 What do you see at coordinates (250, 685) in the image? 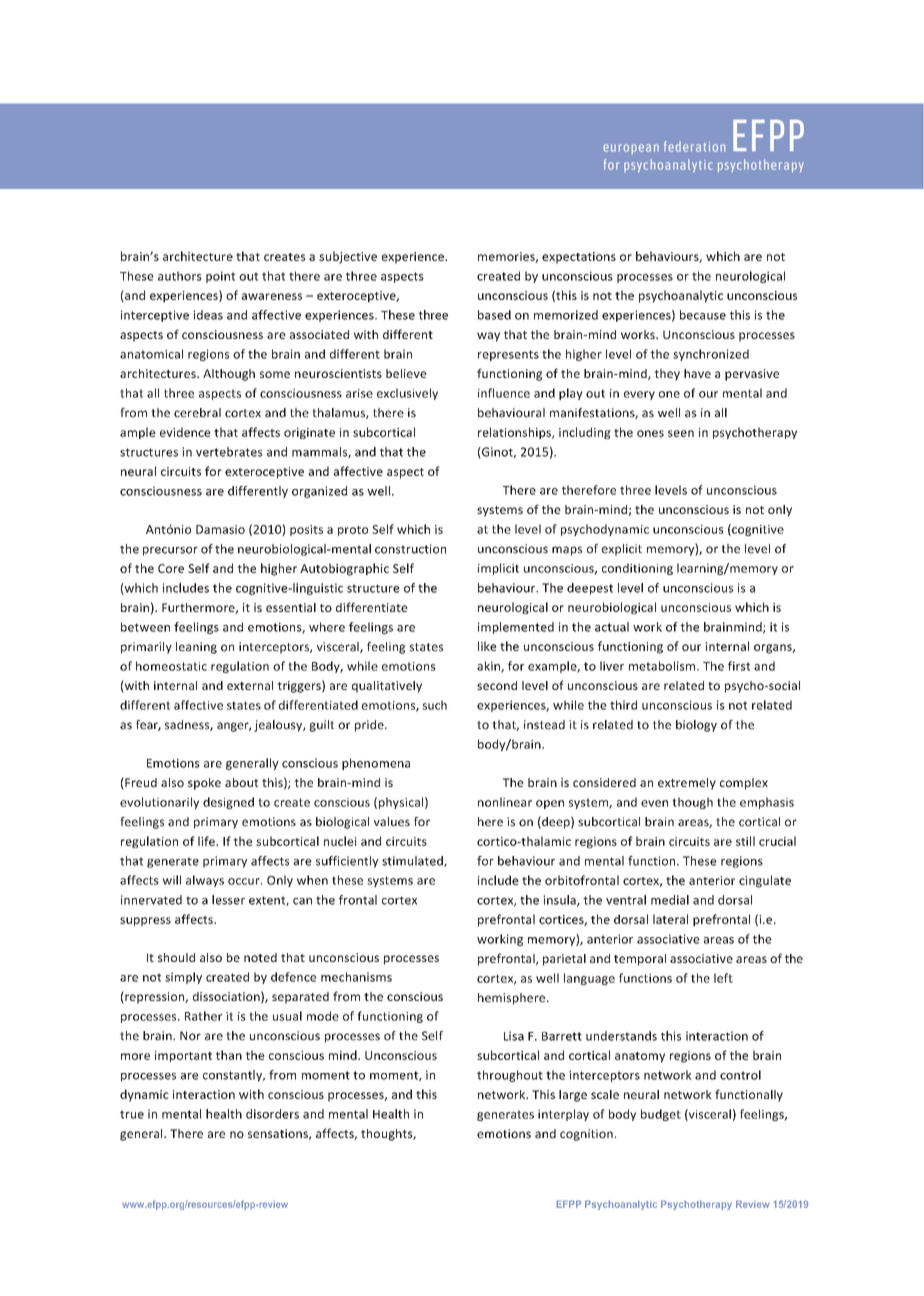
I see `external` at bounding box center [250, 685].
